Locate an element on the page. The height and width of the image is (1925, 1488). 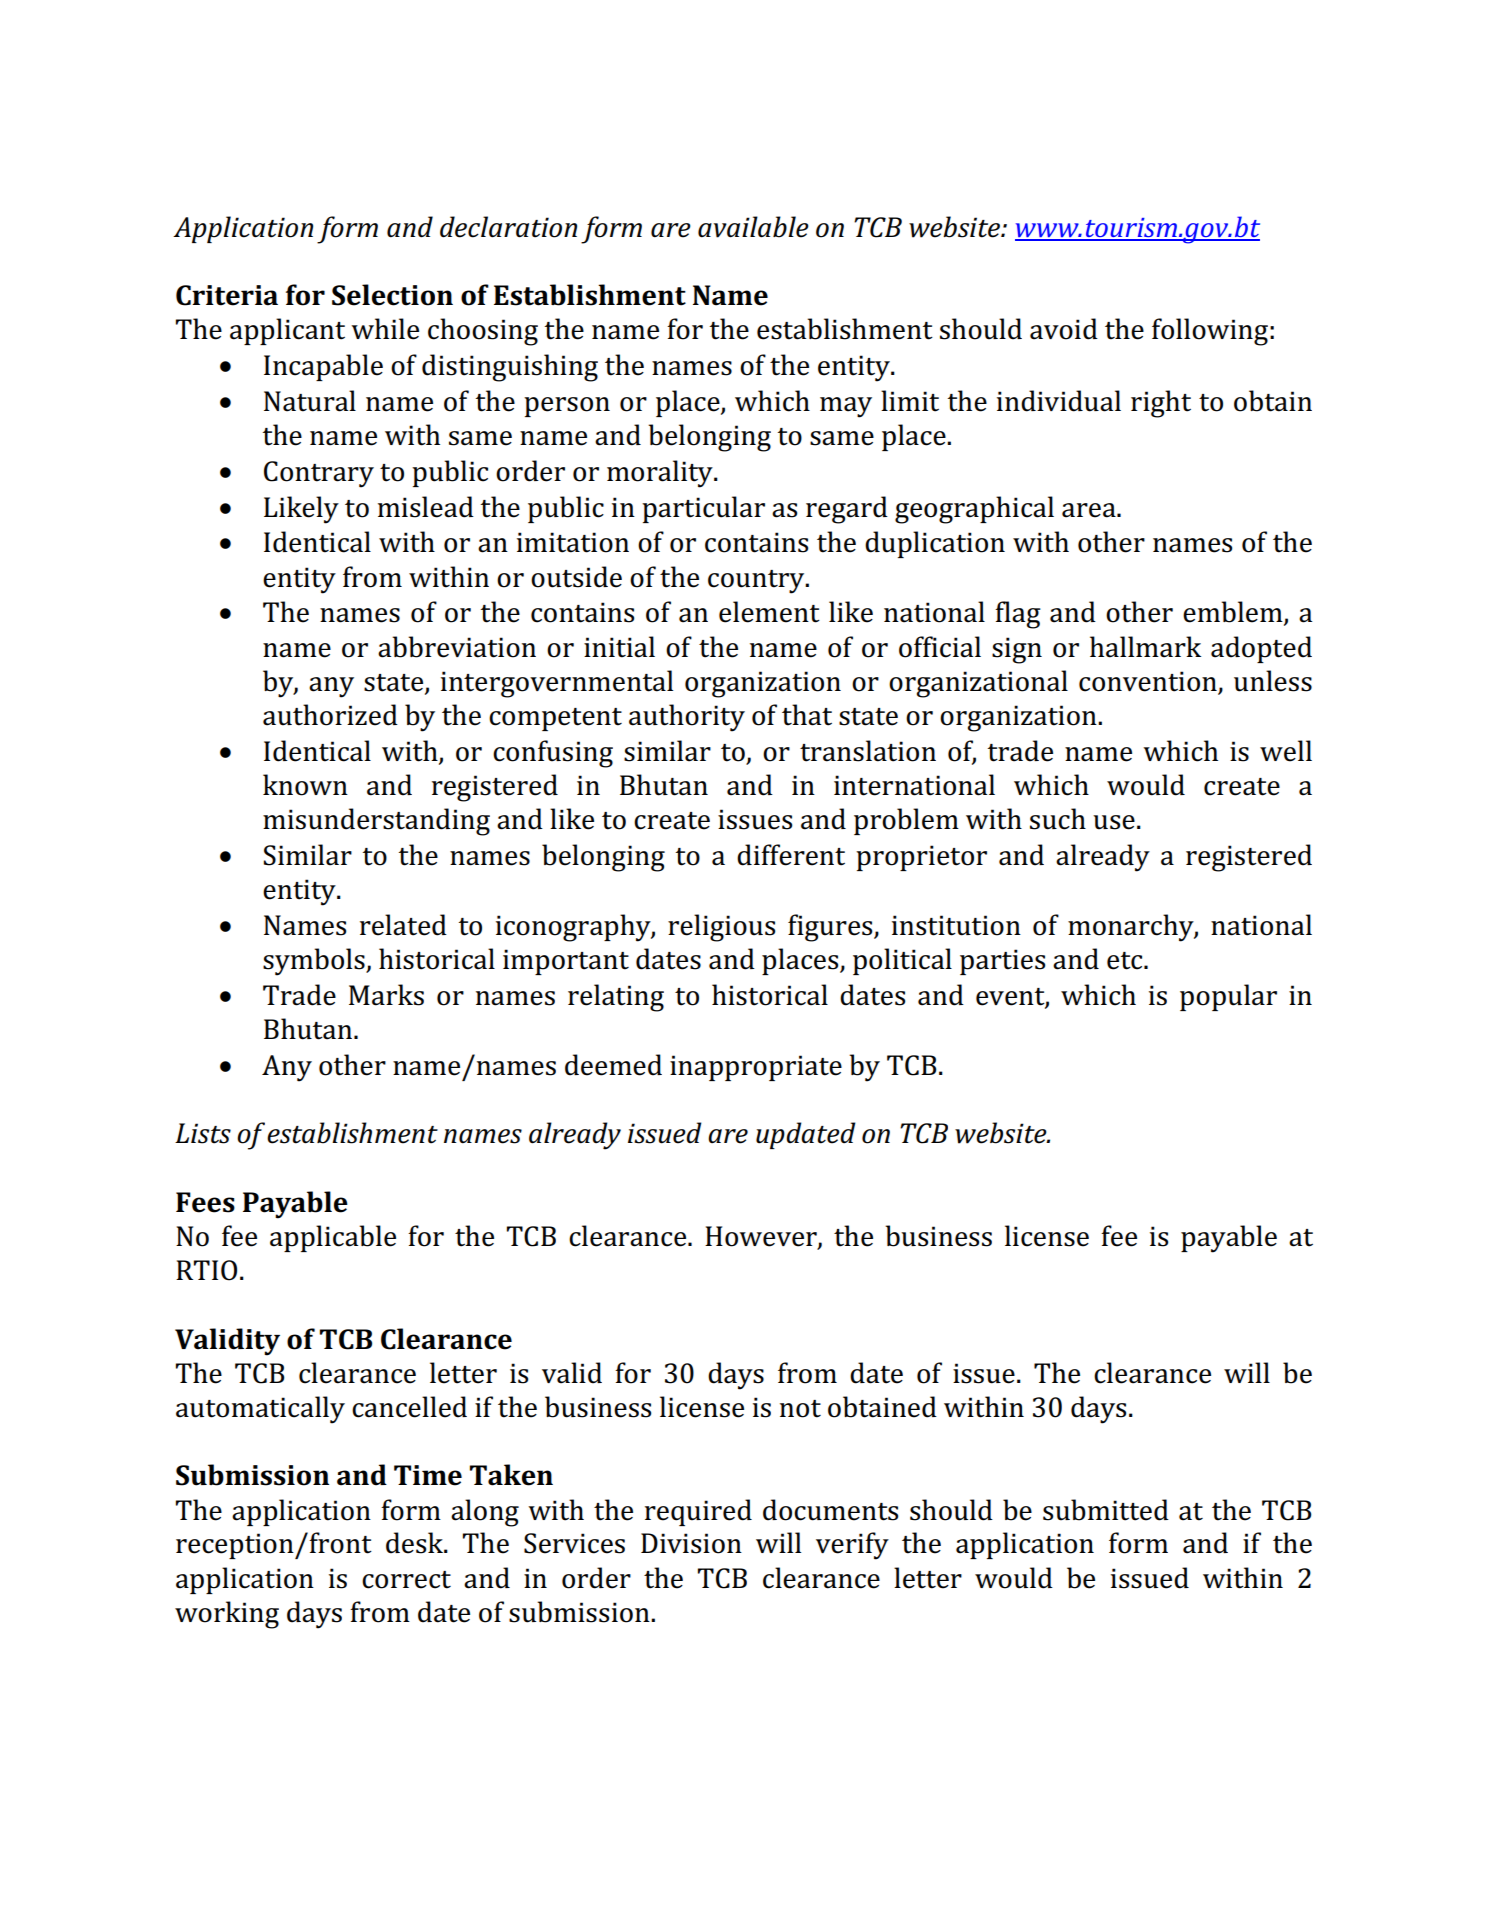
applicable is located at coordinates (333, 1238).
